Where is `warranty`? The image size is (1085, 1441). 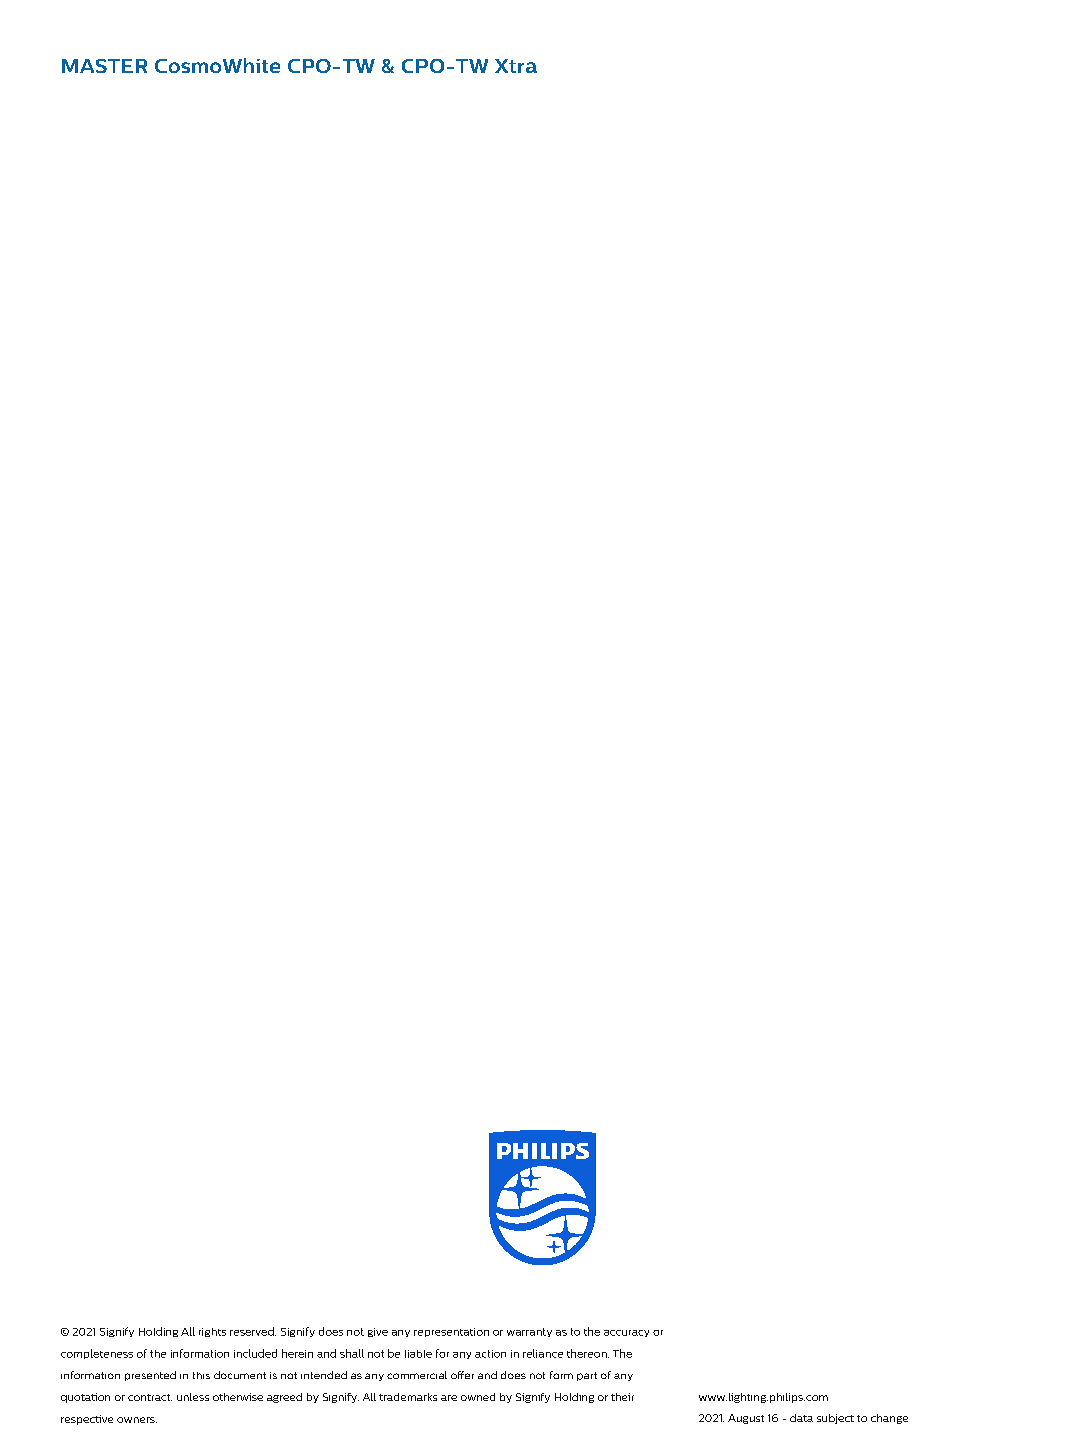
warranty is located at coordinates (529, 1332).
